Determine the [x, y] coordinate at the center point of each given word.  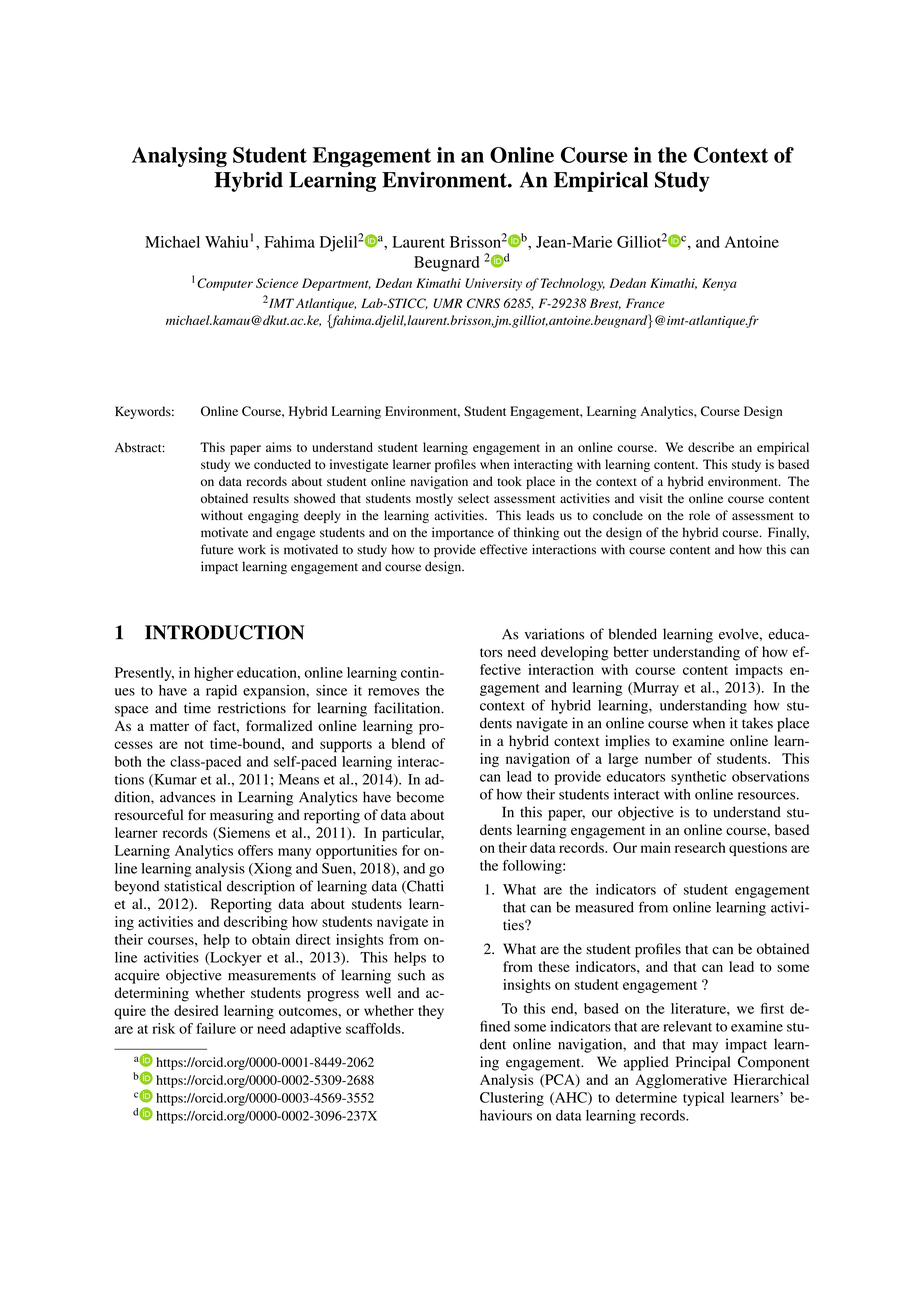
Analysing [179, 157]
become [420, 797]
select [473, 498]
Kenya [719, 284]
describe [711, 447]
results [271, 498]
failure [216, 1028]
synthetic [698, 778]
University [493, 284]
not [193, 744]
